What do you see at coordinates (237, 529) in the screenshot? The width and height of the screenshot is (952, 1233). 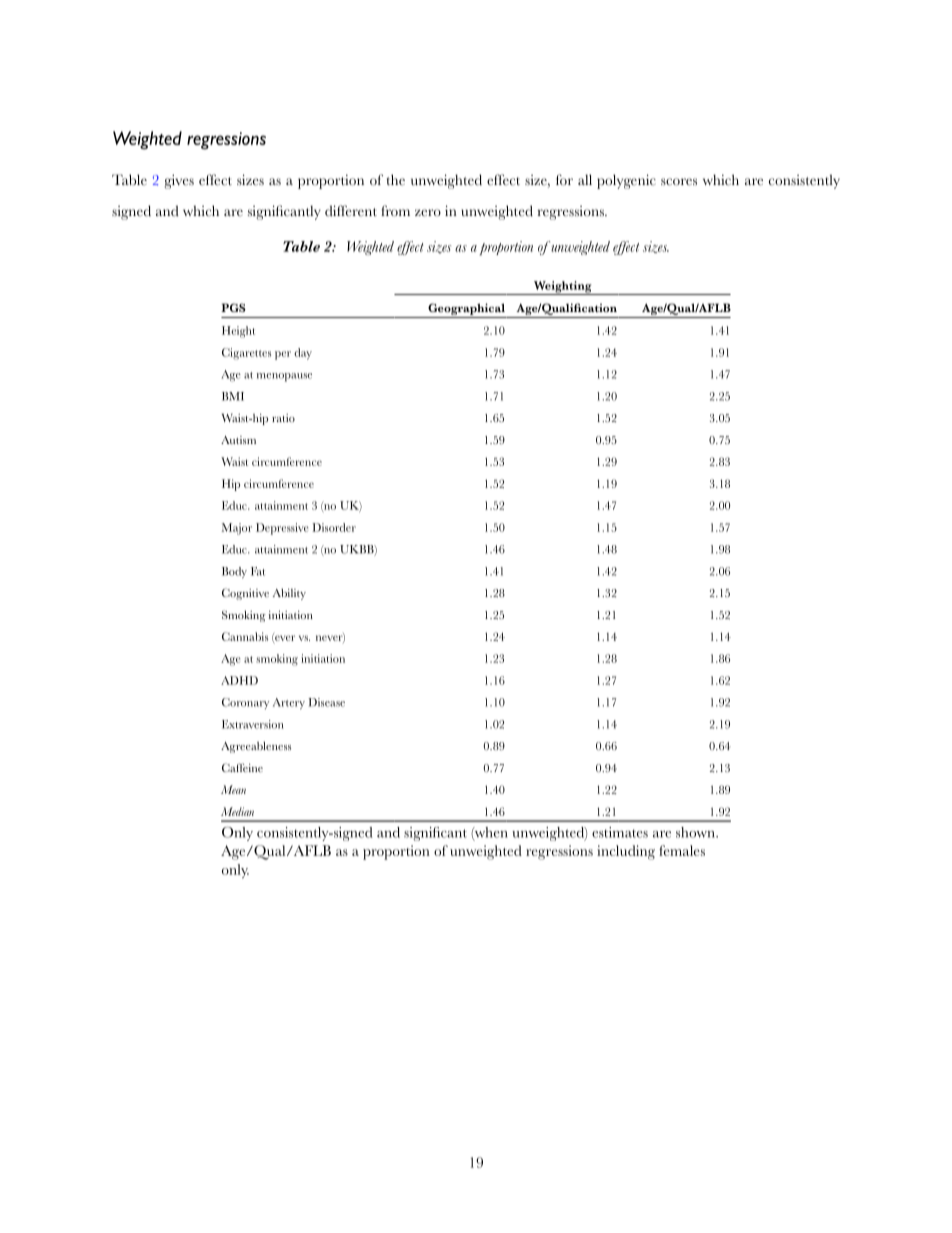 I see `Major` at bounding box center [237, 529].
